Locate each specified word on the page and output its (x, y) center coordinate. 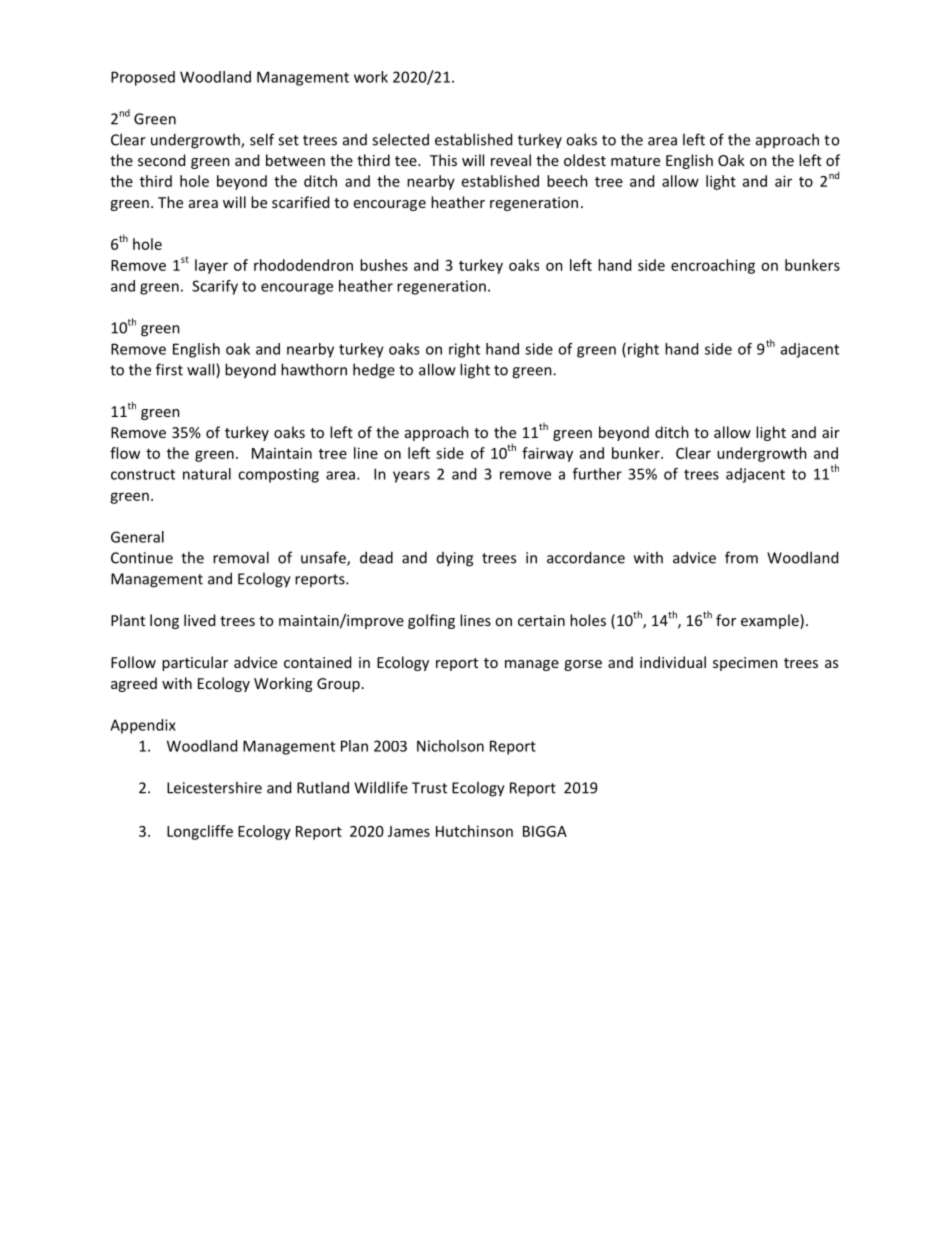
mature (635, 161)
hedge (374, 371)
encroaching (713, 266)
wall (202, 370)
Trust (429, 788)
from (741, 557)
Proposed (143, 78)
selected (400, 139)
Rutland (323, 787)
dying (455, 559)
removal (241, 557)
